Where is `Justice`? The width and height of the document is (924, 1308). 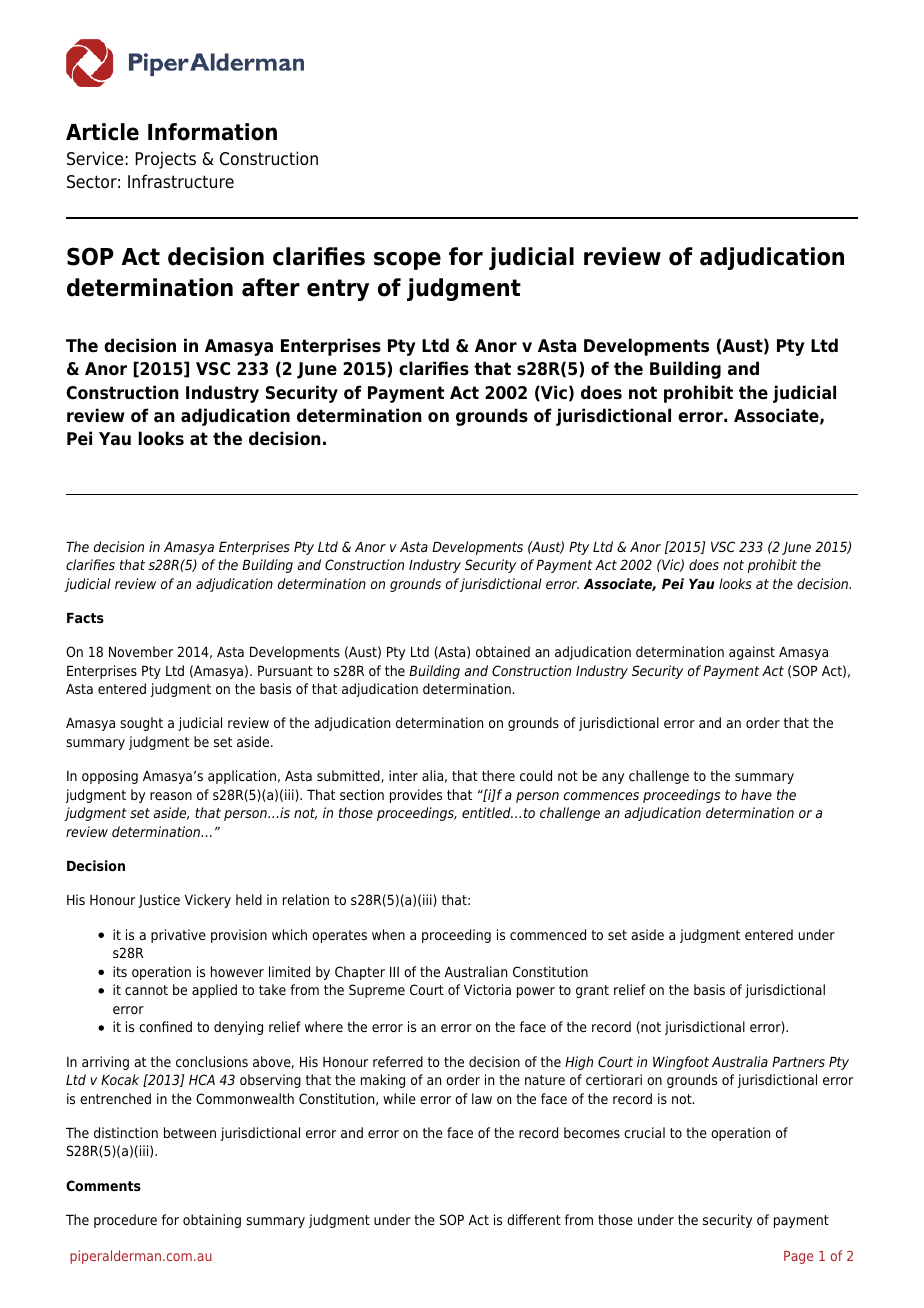
Justice is located at coordinates (159, 901).
